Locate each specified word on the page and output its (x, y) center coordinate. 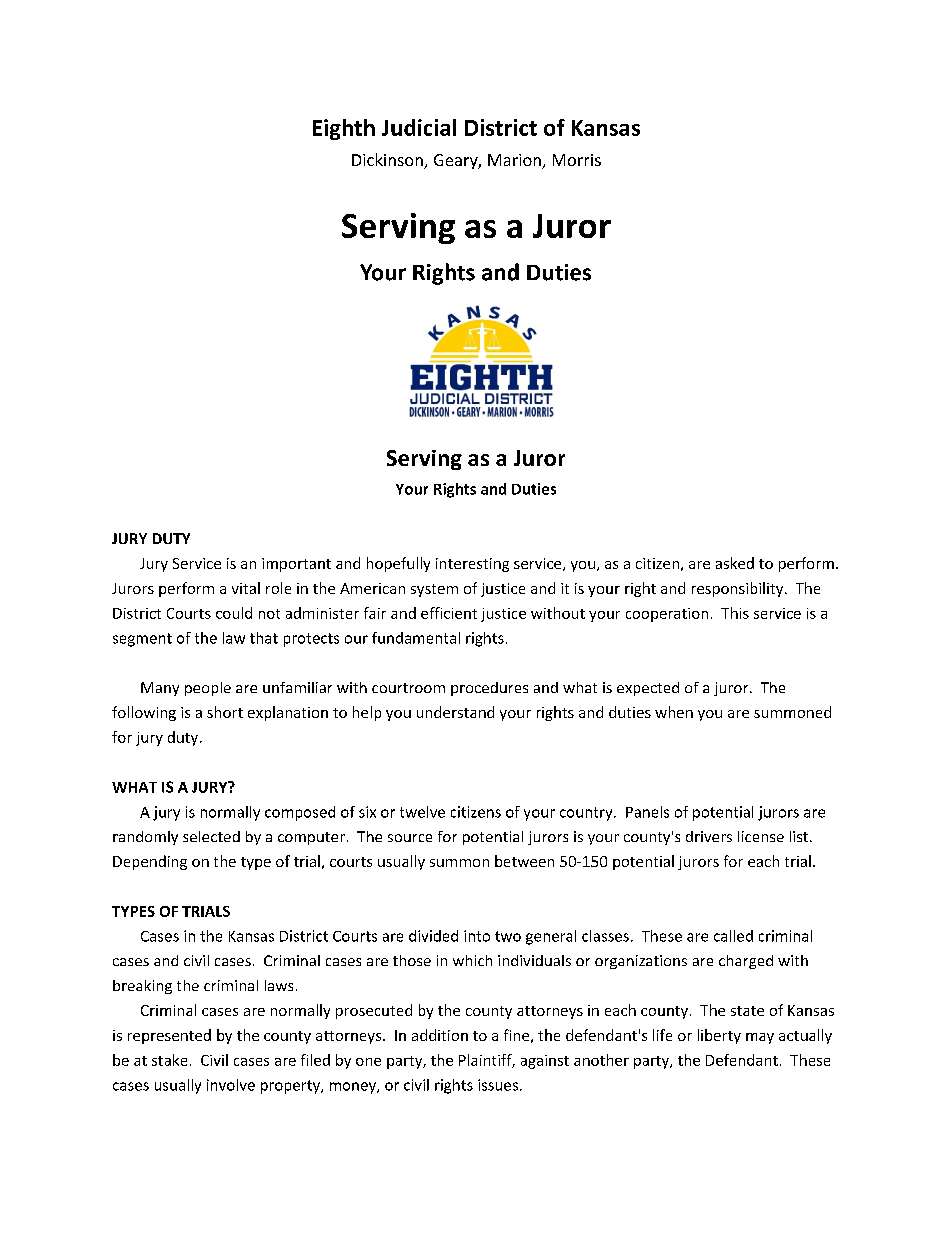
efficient (449, 613)
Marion (515, 161)
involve (231, 1085)
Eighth (344, 129)
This (735, 613)
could (234, 613)
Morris (577, 160)
